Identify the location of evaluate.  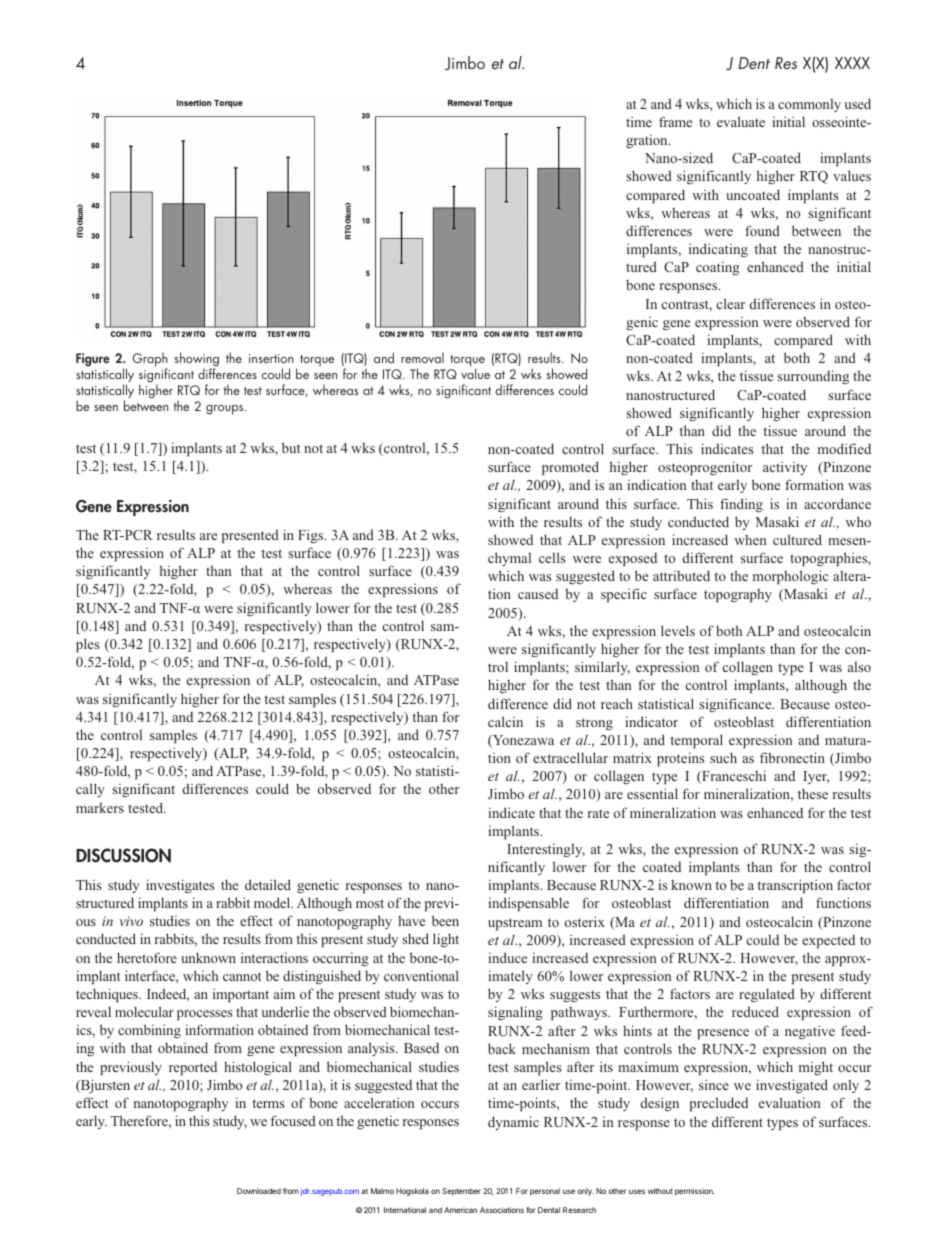
(741, 121).
